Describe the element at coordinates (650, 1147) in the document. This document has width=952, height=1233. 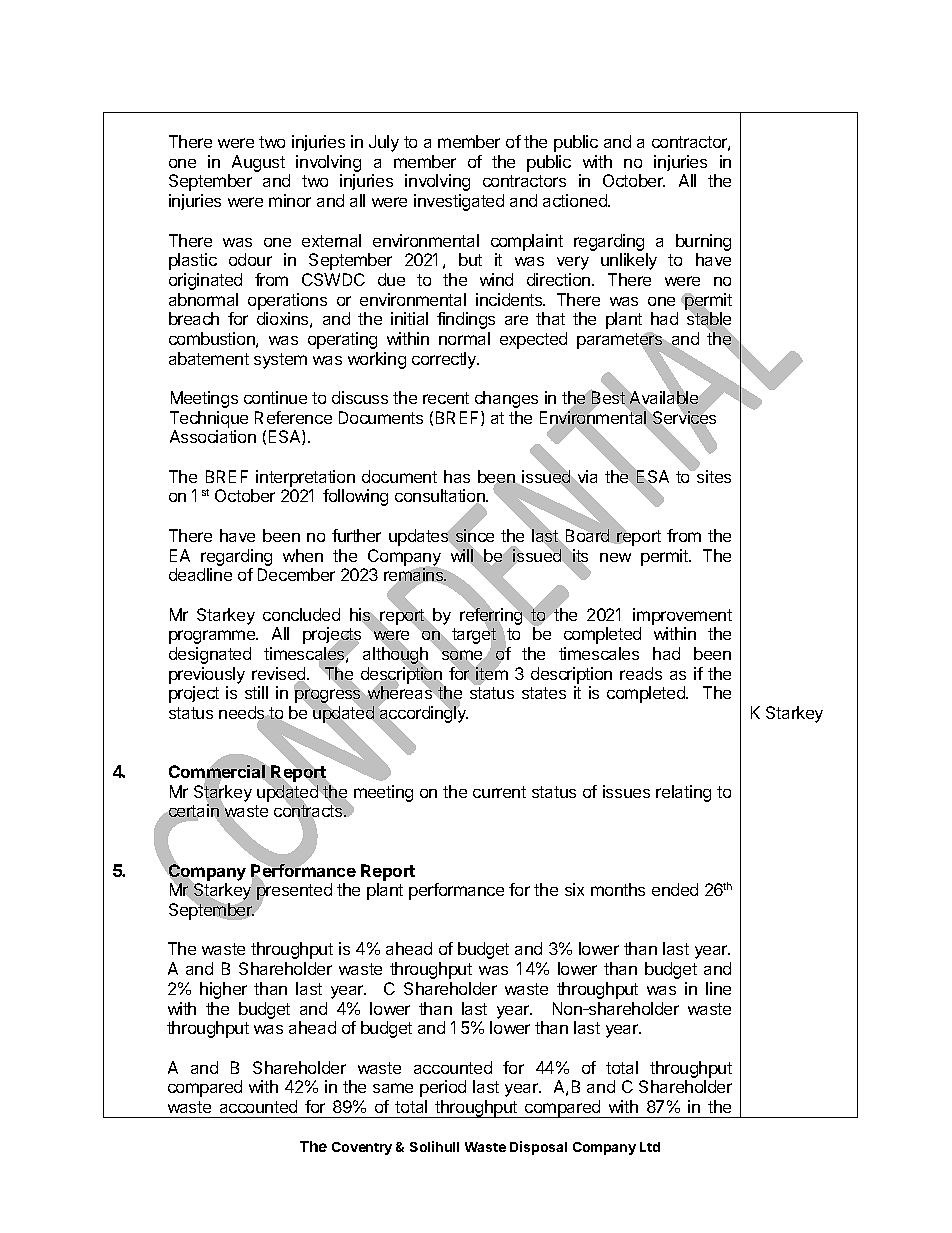
I see `Ltd` at that location.
